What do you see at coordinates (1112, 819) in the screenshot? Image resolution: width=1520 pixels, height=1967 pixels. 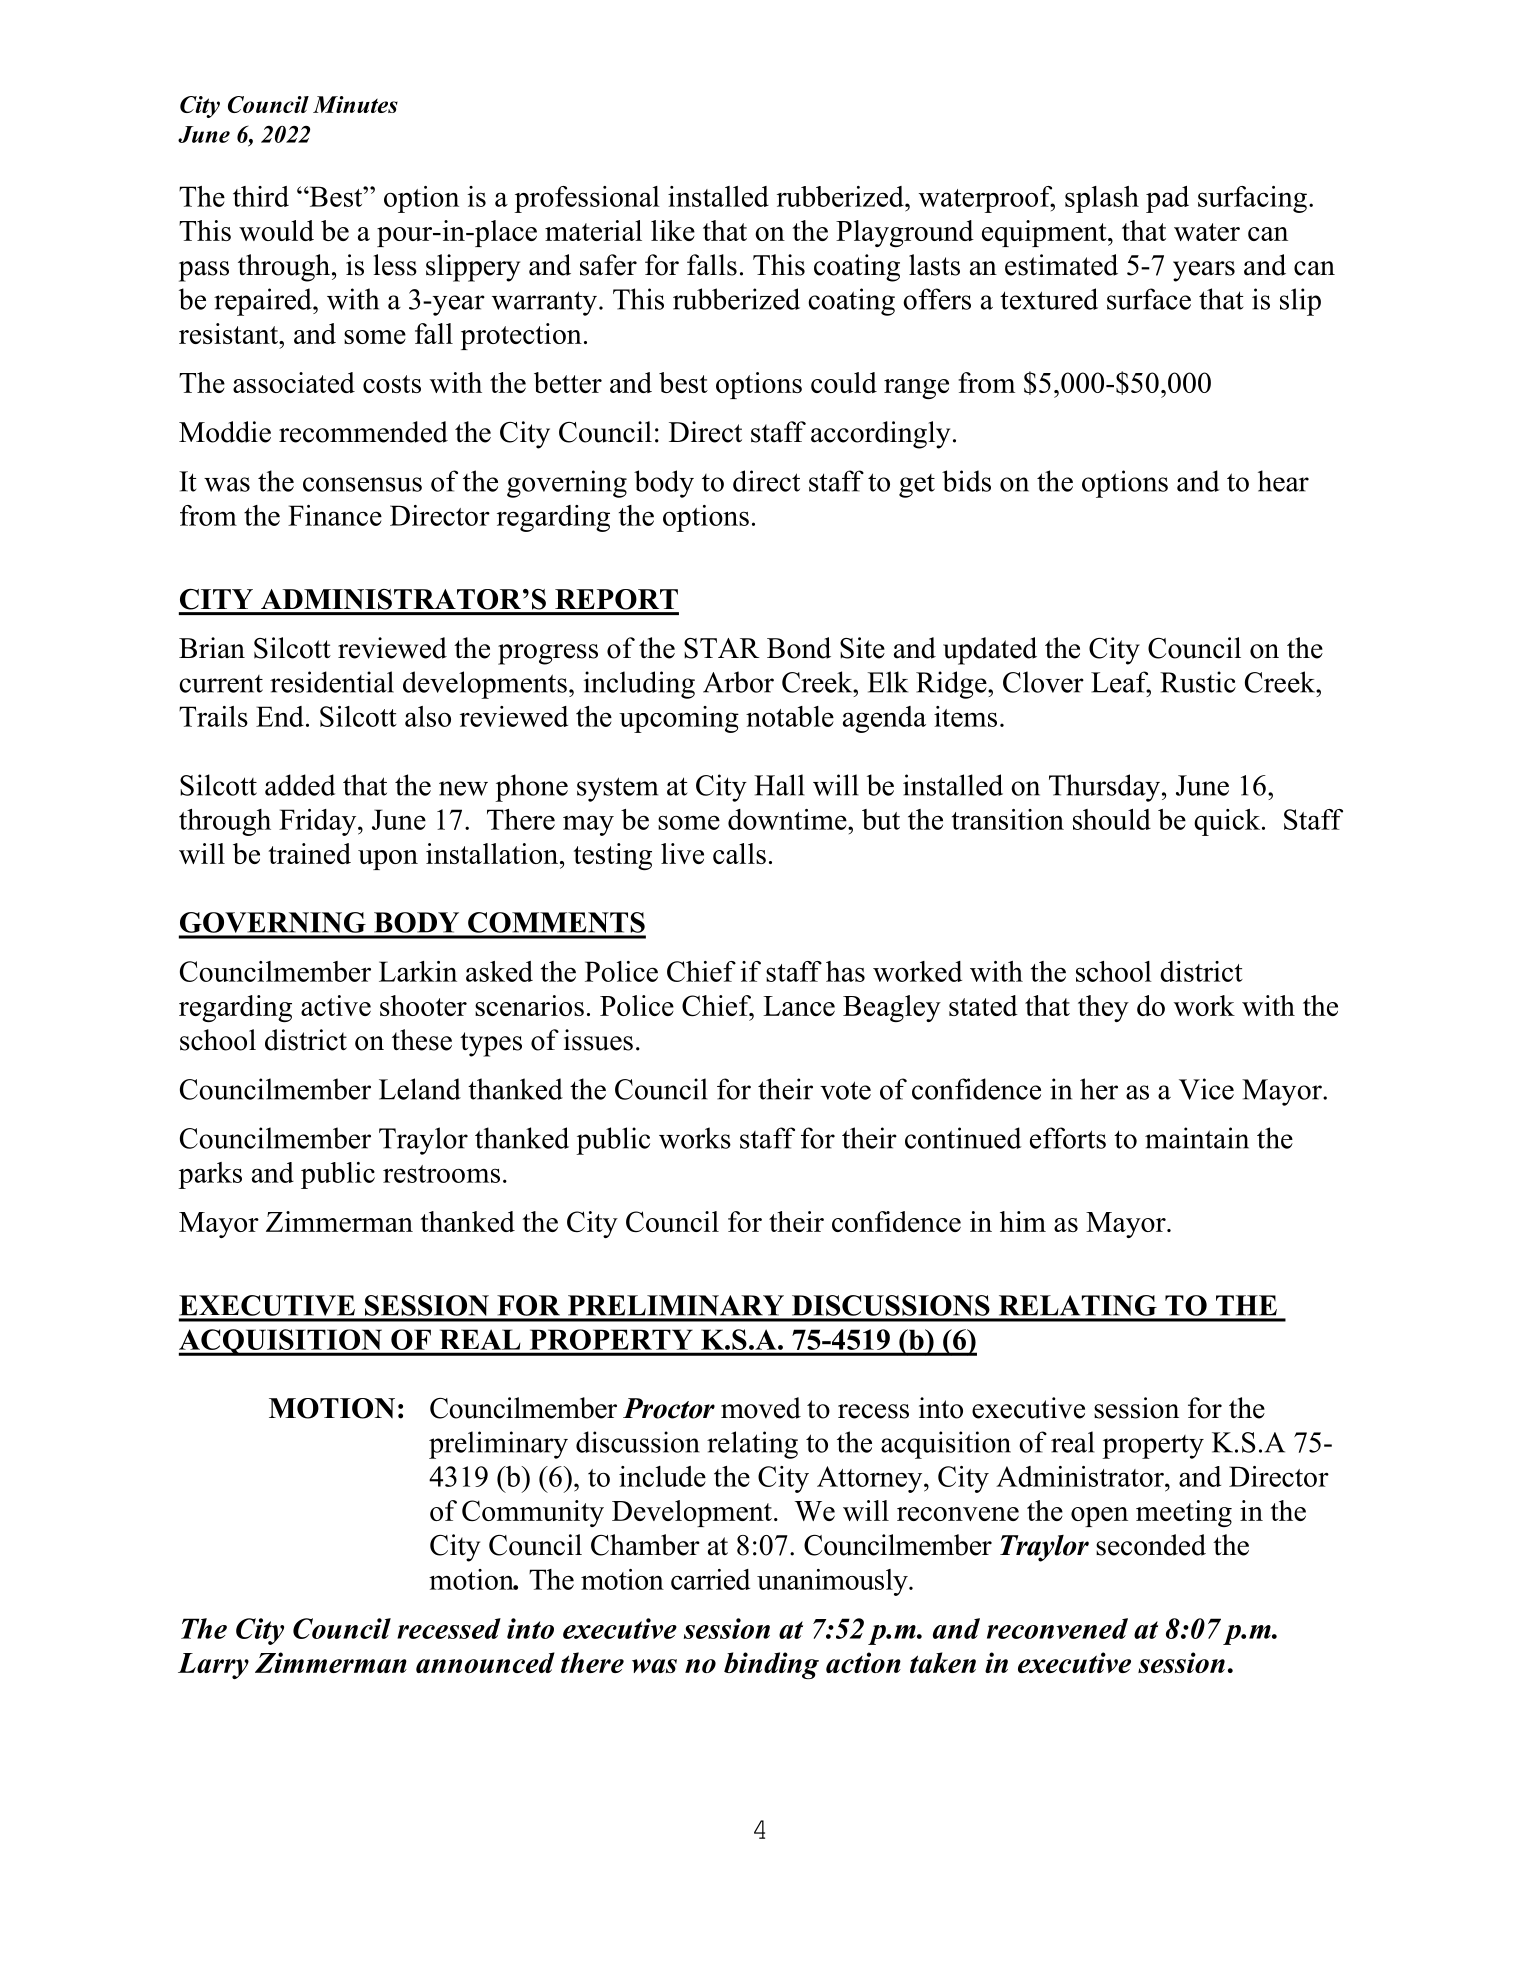 I see `should` at bounding box center [1112, 819].
